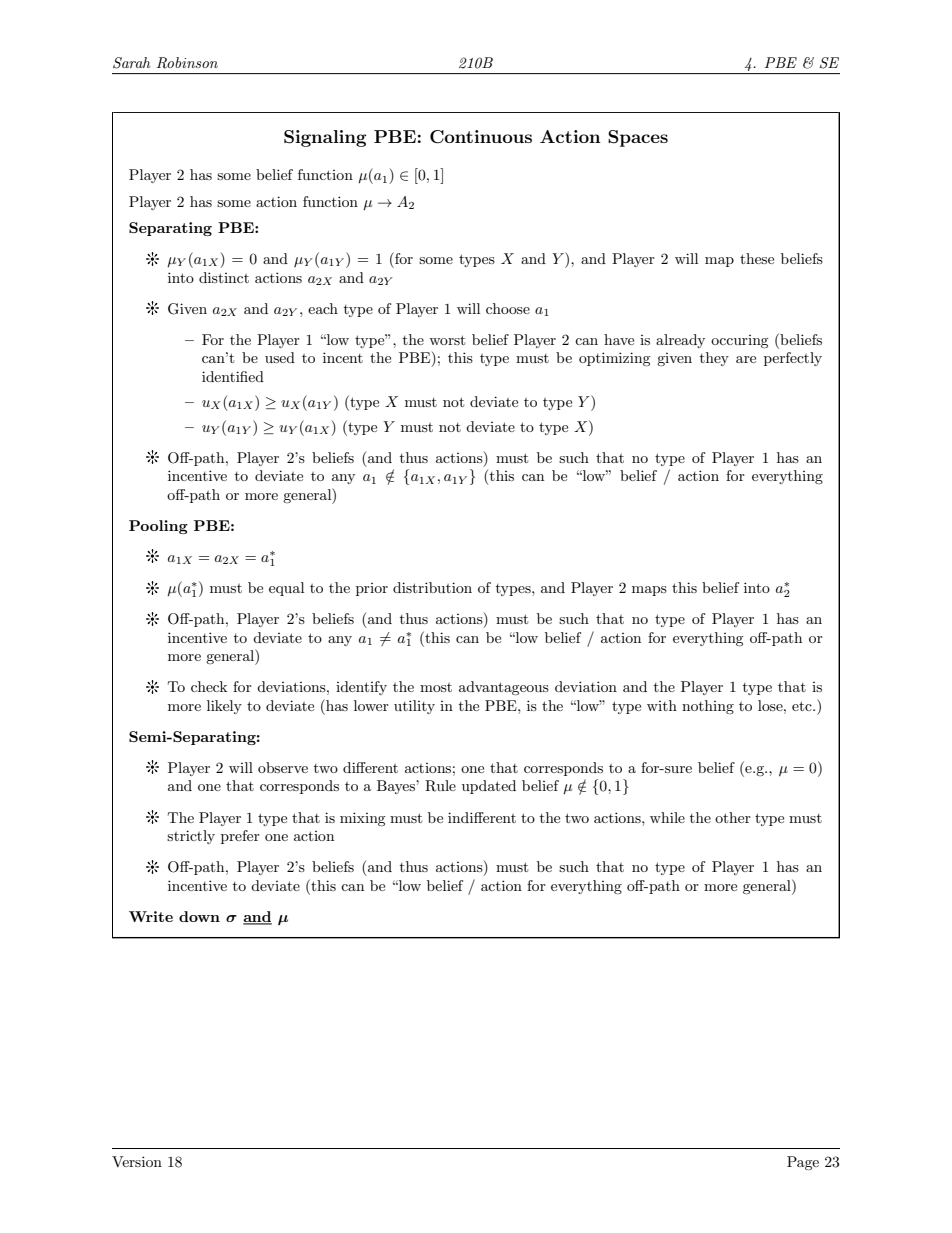 Image resolution: width=952 pixels, height=1233 pixels. Describe the element at coordinates (137, 1161) in the screenshot. I see `Version` at that location.
